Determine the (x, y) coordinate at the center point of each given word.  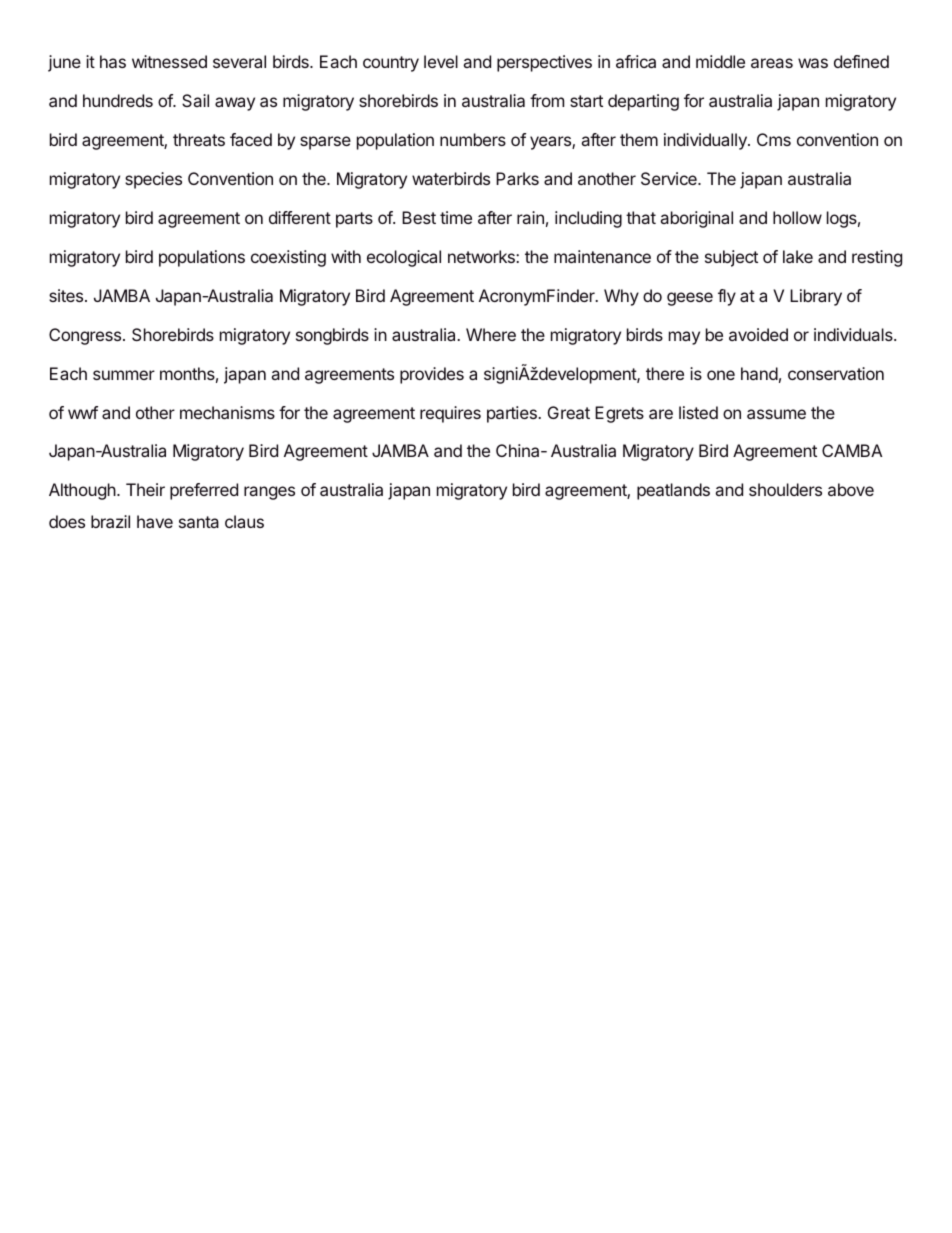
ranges (269, 493)
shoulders (785, 489)
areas (772, 63)
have (155, 521)
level (441, 61)
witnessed (169, 61)
